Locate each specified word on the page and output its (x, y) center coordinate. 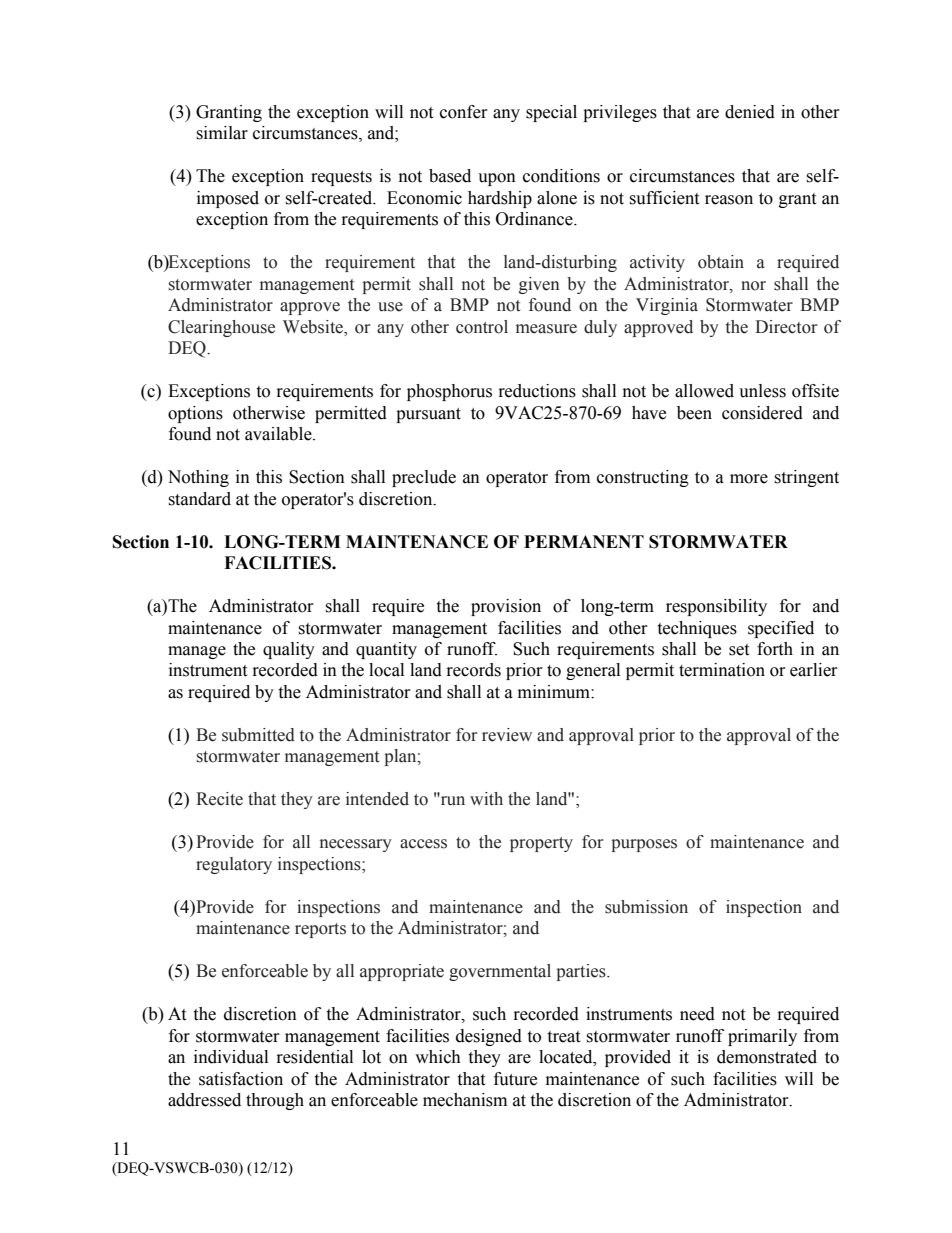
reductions (537, 391)
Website (314, 327)
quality (289, 650)
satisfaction (241, 1079)
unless (762, 391)
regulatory (234, 865)
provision (506, 607)
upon (497, 179)
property (541, 844)
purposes (644, 845)
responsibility (716, 607)
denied (750, 112)
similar (222, 133)
